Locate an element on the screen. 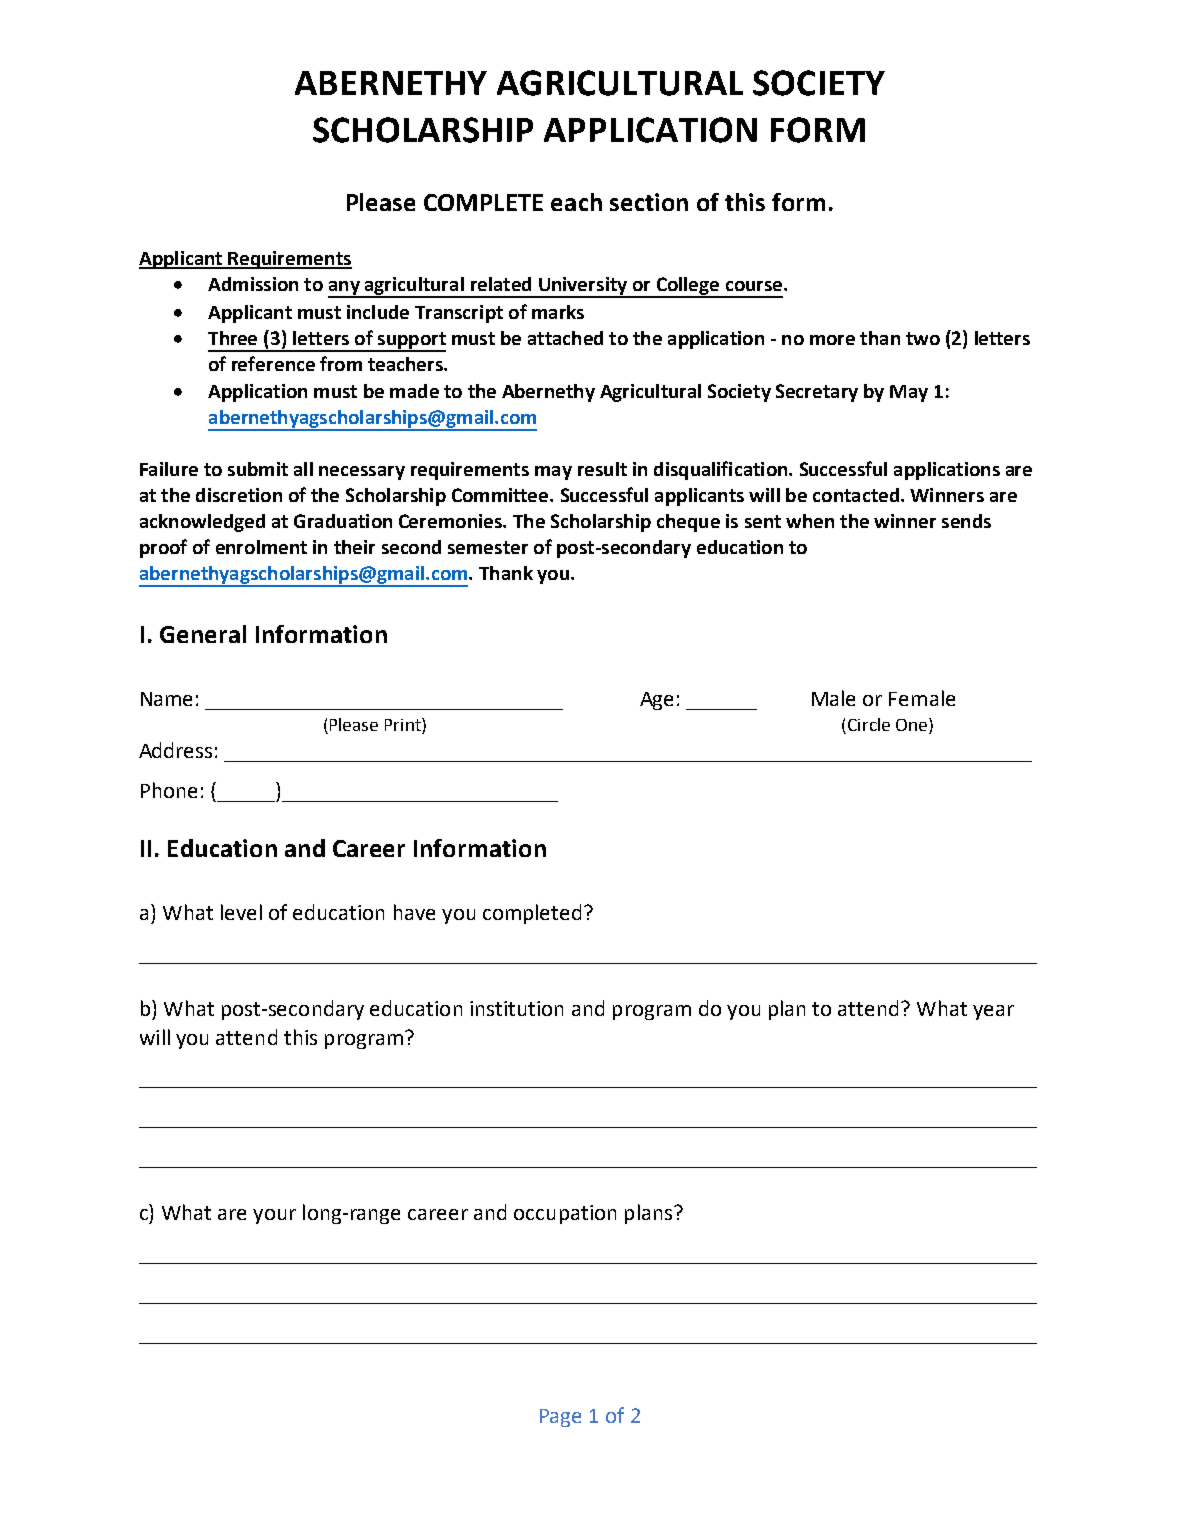  institution is located at coordinates (516, 1008).
